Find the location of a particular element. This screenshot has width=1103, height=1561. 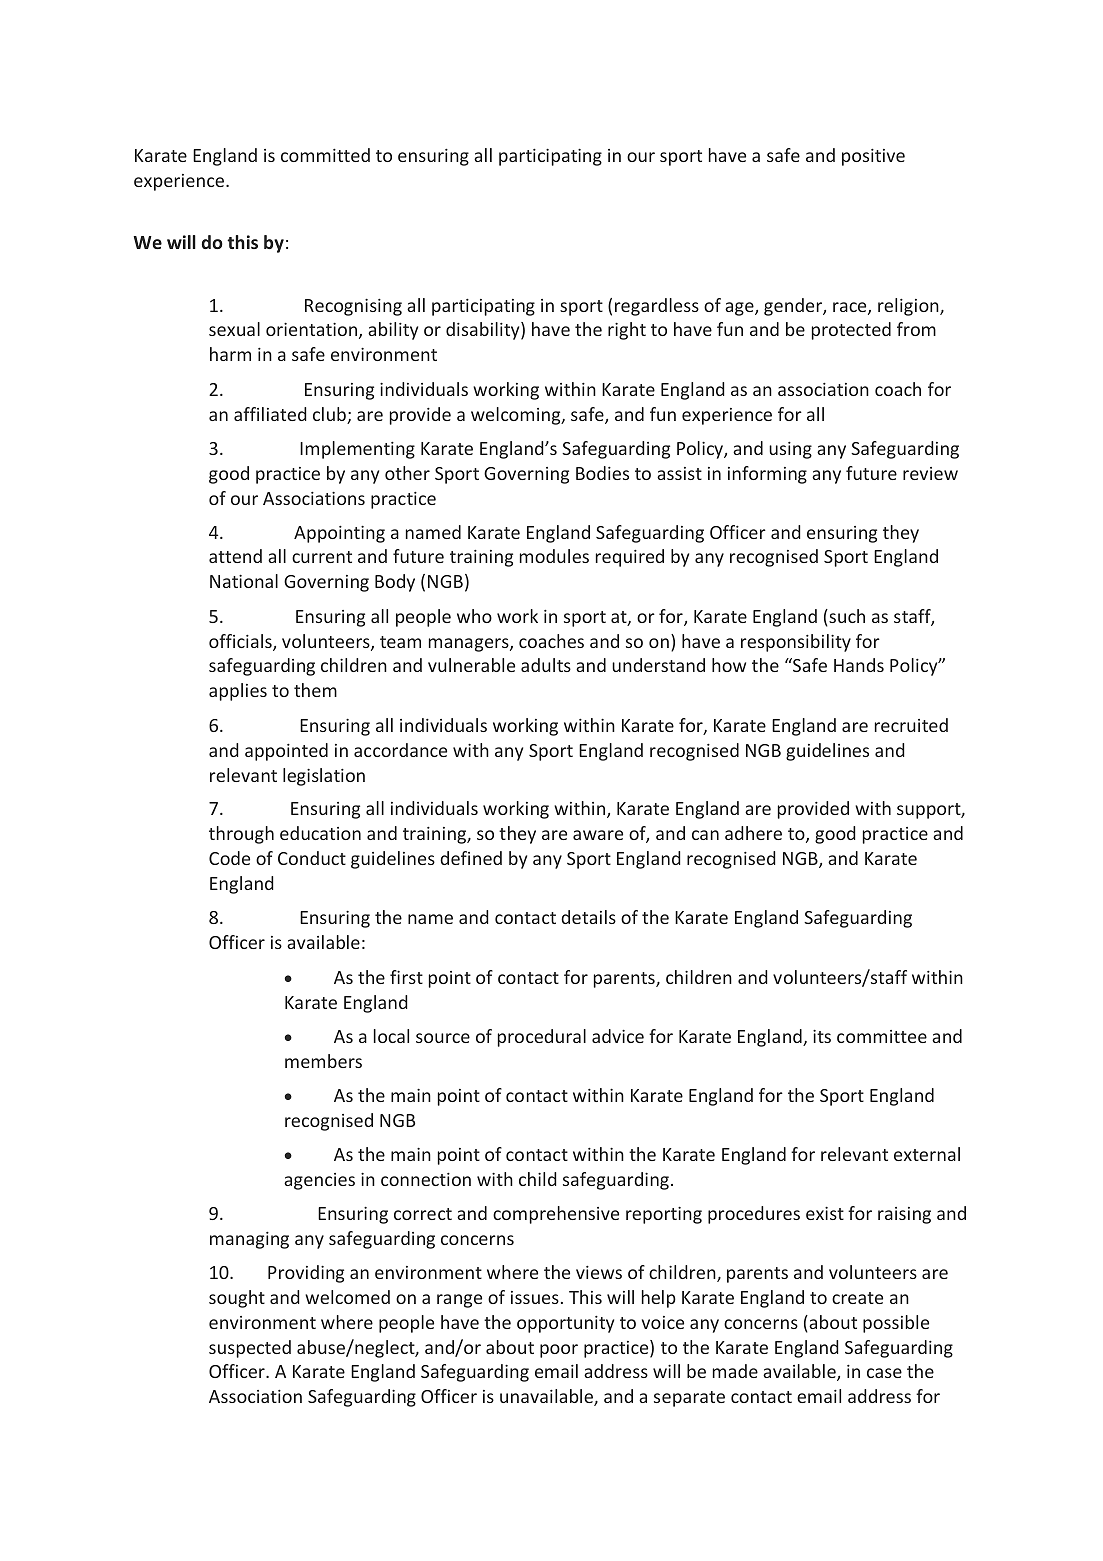

suspected is located at coordinates (250, 1349).
